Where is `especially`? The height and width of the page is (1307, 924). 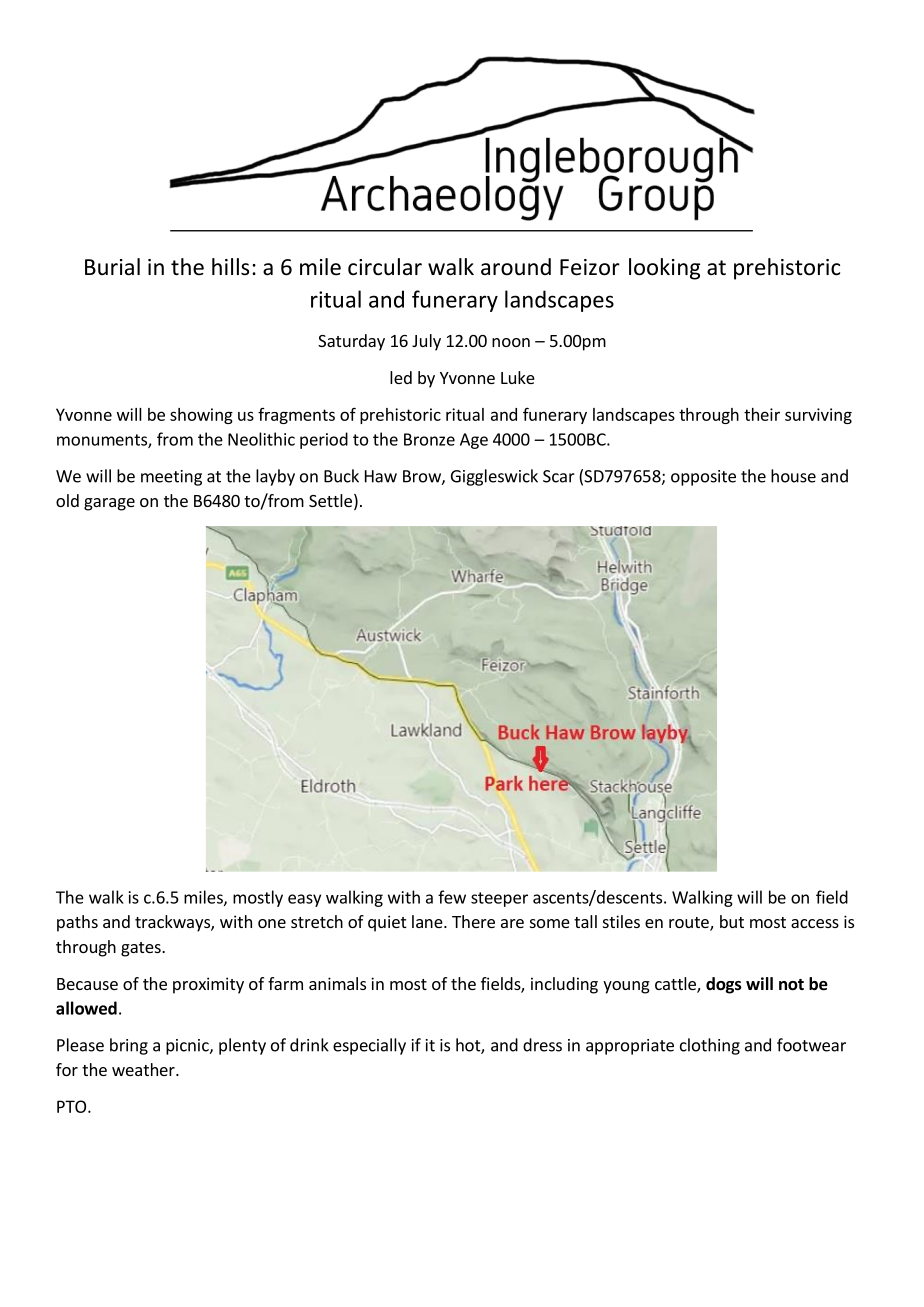 especially is located at coordinates (369, 1046).
